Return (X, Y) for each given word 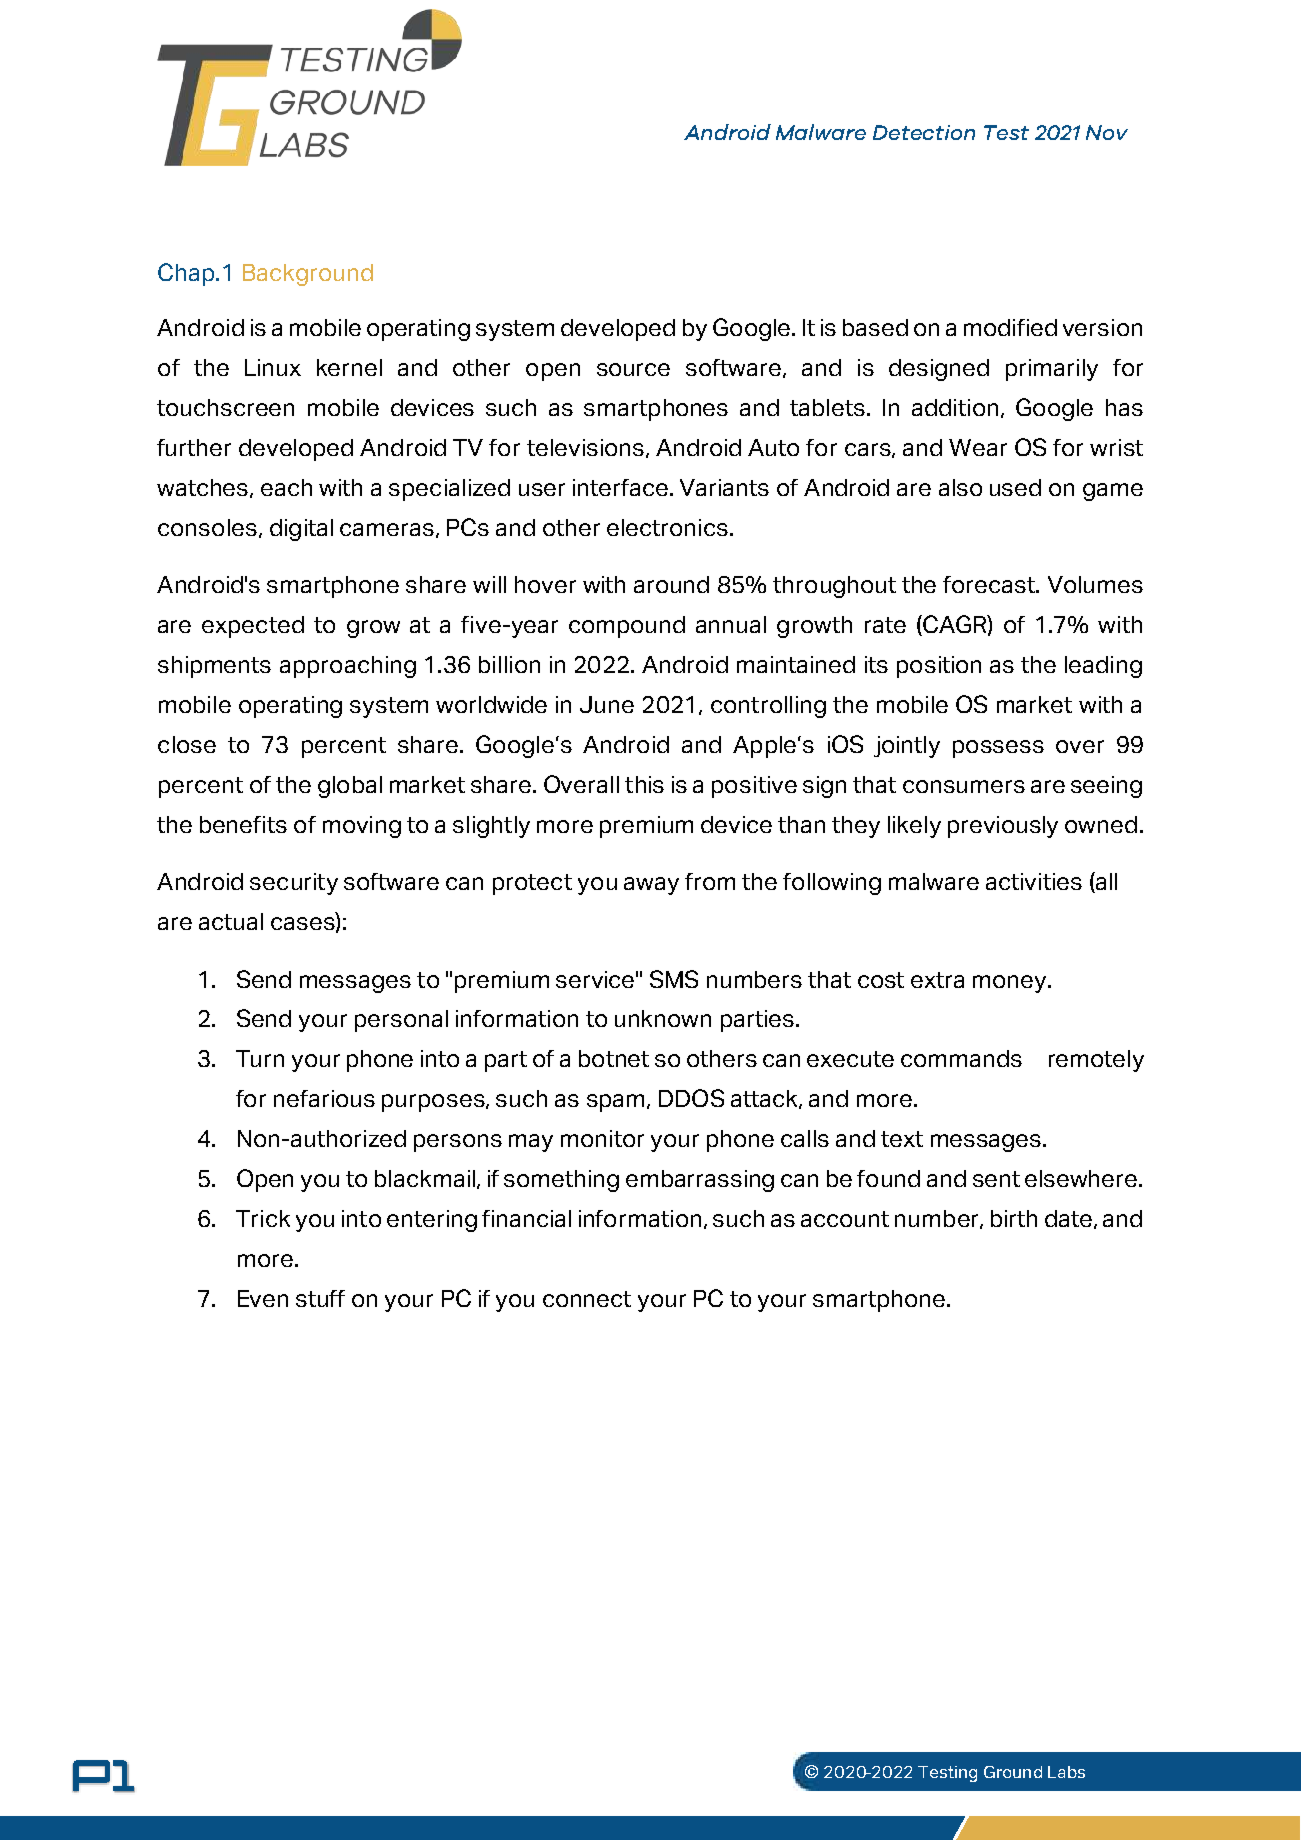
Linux (273, 367)
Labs (1066, 1772)
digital (301, 530)
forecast (990, 584)
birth (1014, 1218)
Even (263, 1298)
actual (231, 921)
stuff (320, 1298)
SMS (674, 979)
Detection (924, 132)
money (1011, 984)
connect (587, 1299)
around (671, 584)
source (633, 369)
